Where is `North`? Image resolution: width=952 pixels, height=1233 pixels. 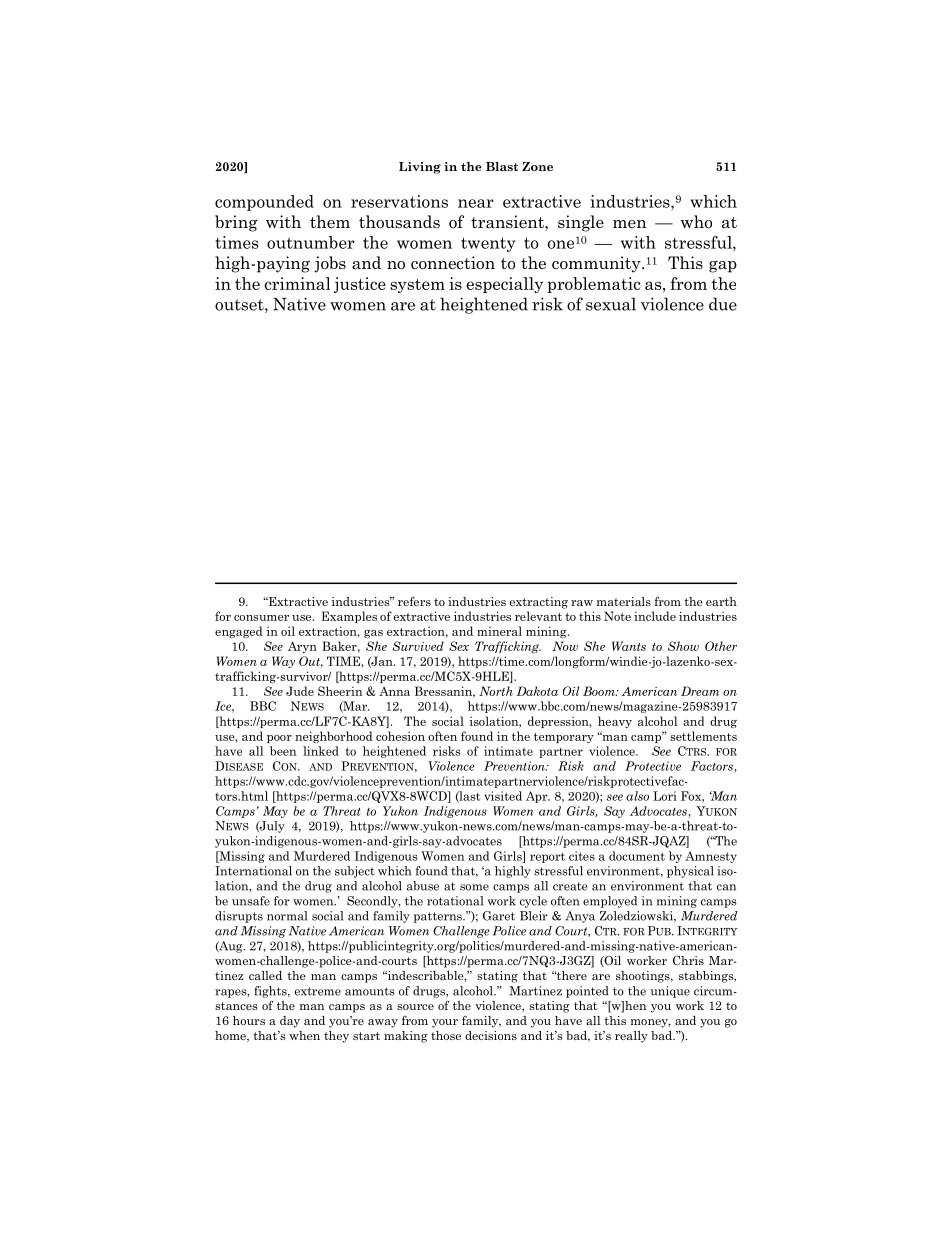 North is located at coordinates (496, 691).
